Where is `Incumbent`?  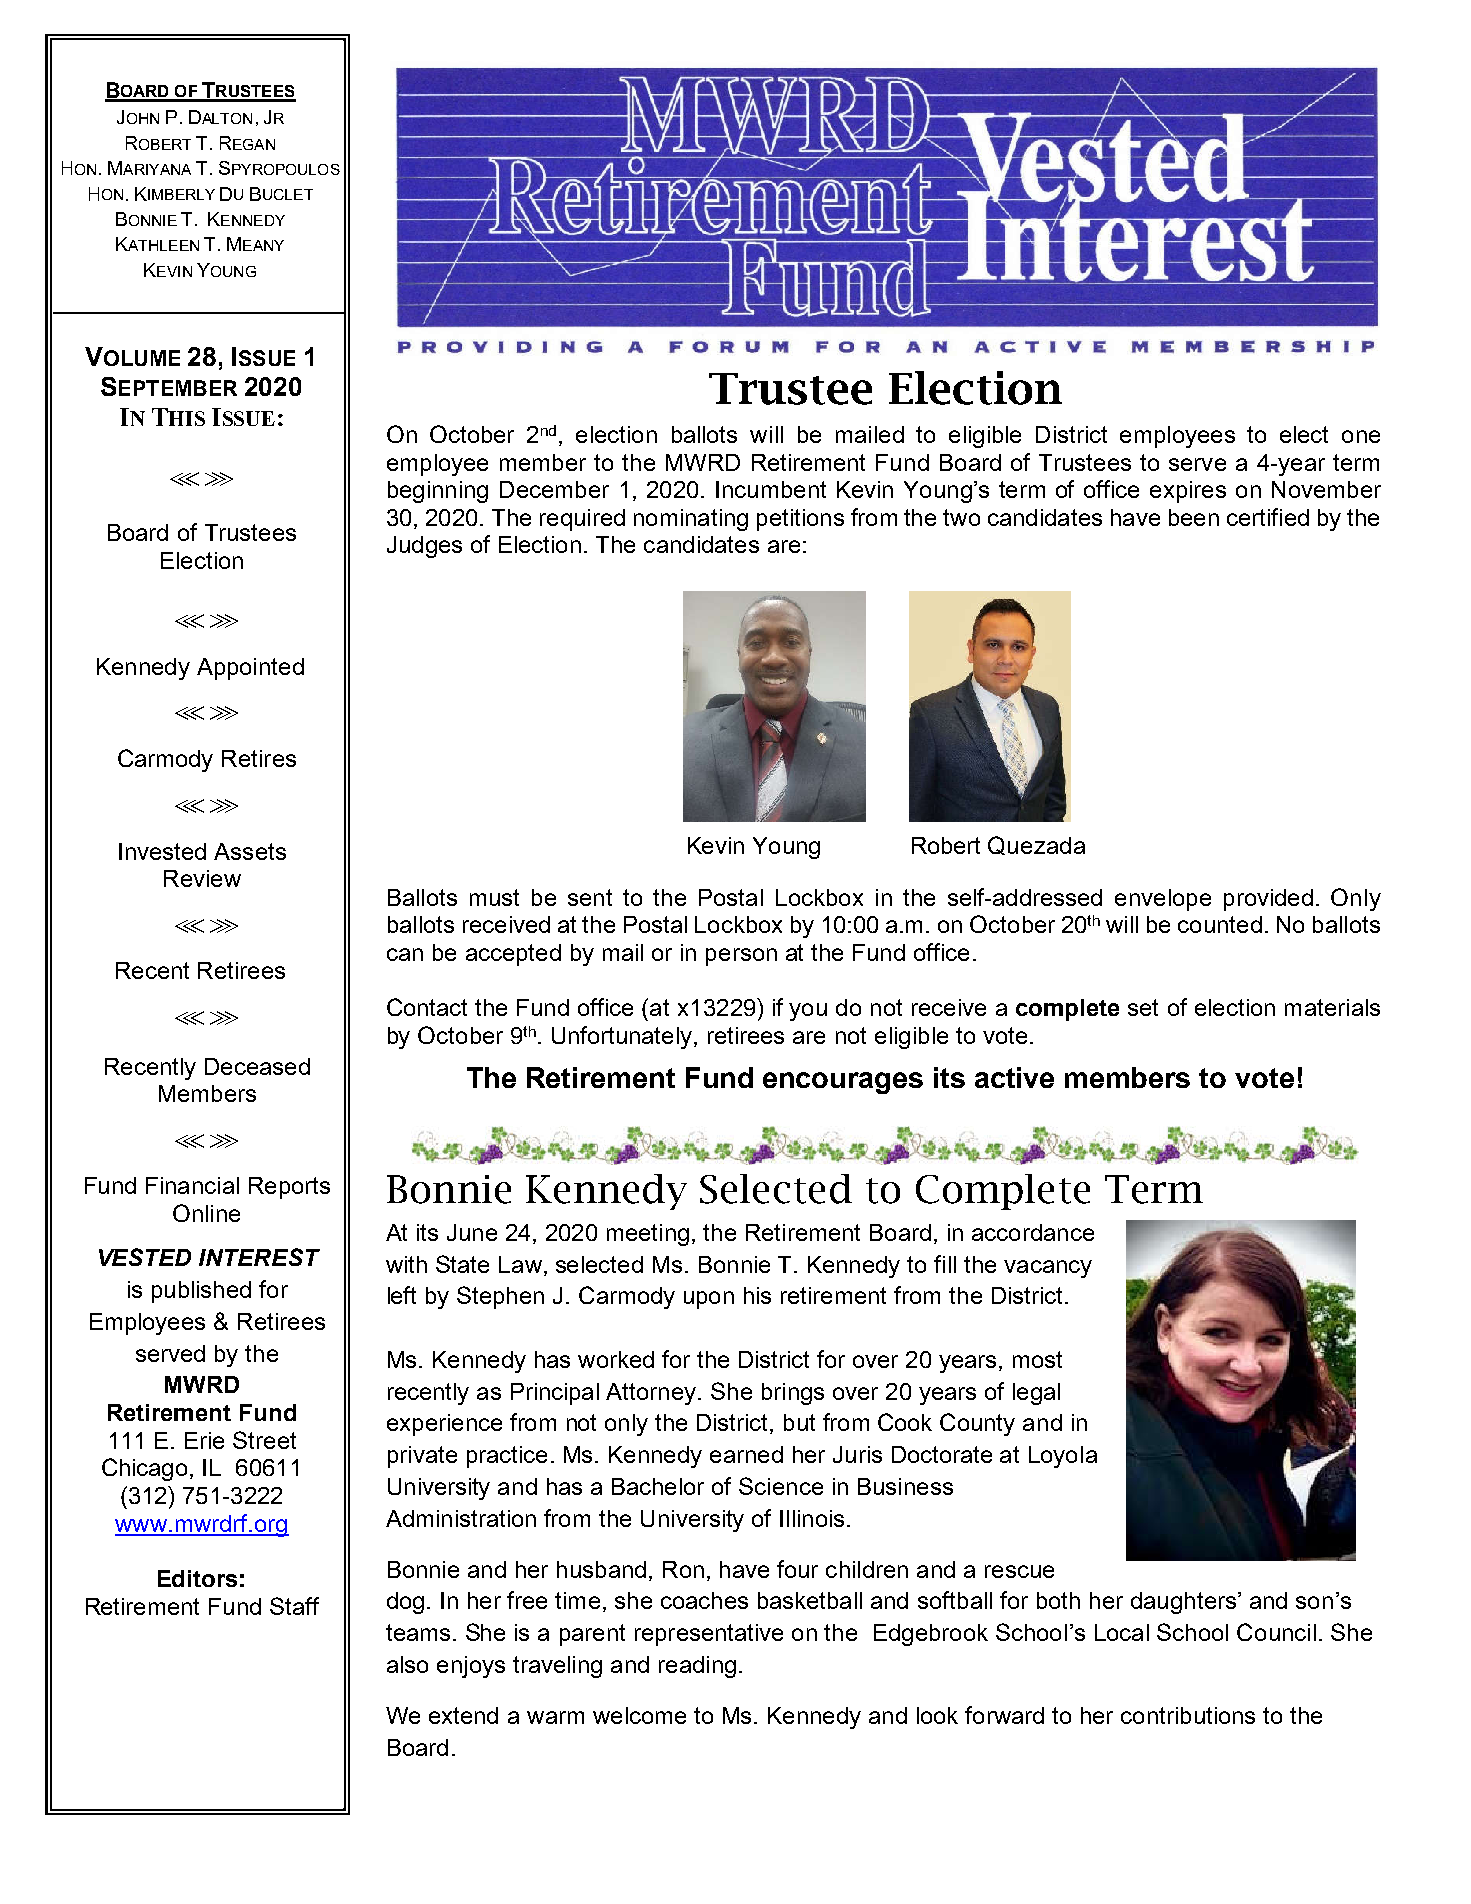
Incumbent is located at coordinates (771, 489).
